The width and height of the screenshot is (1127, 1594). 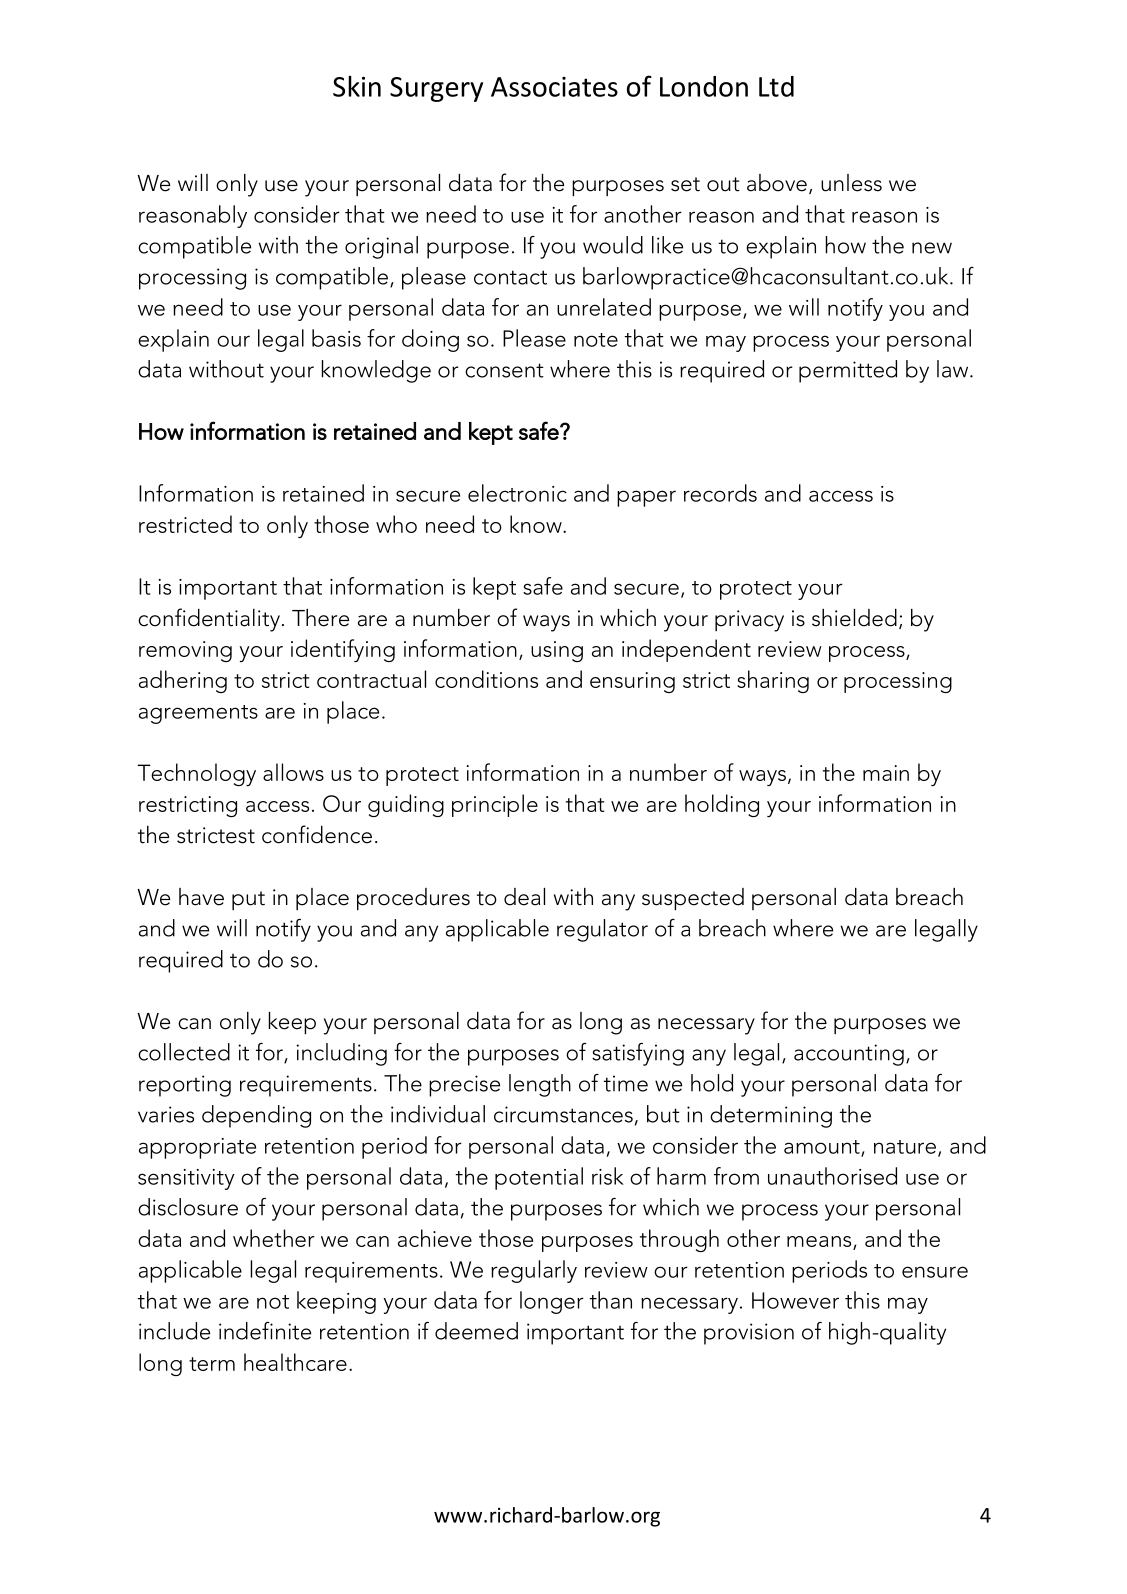 I want to click on regulator, so click(x=602, y=930).
